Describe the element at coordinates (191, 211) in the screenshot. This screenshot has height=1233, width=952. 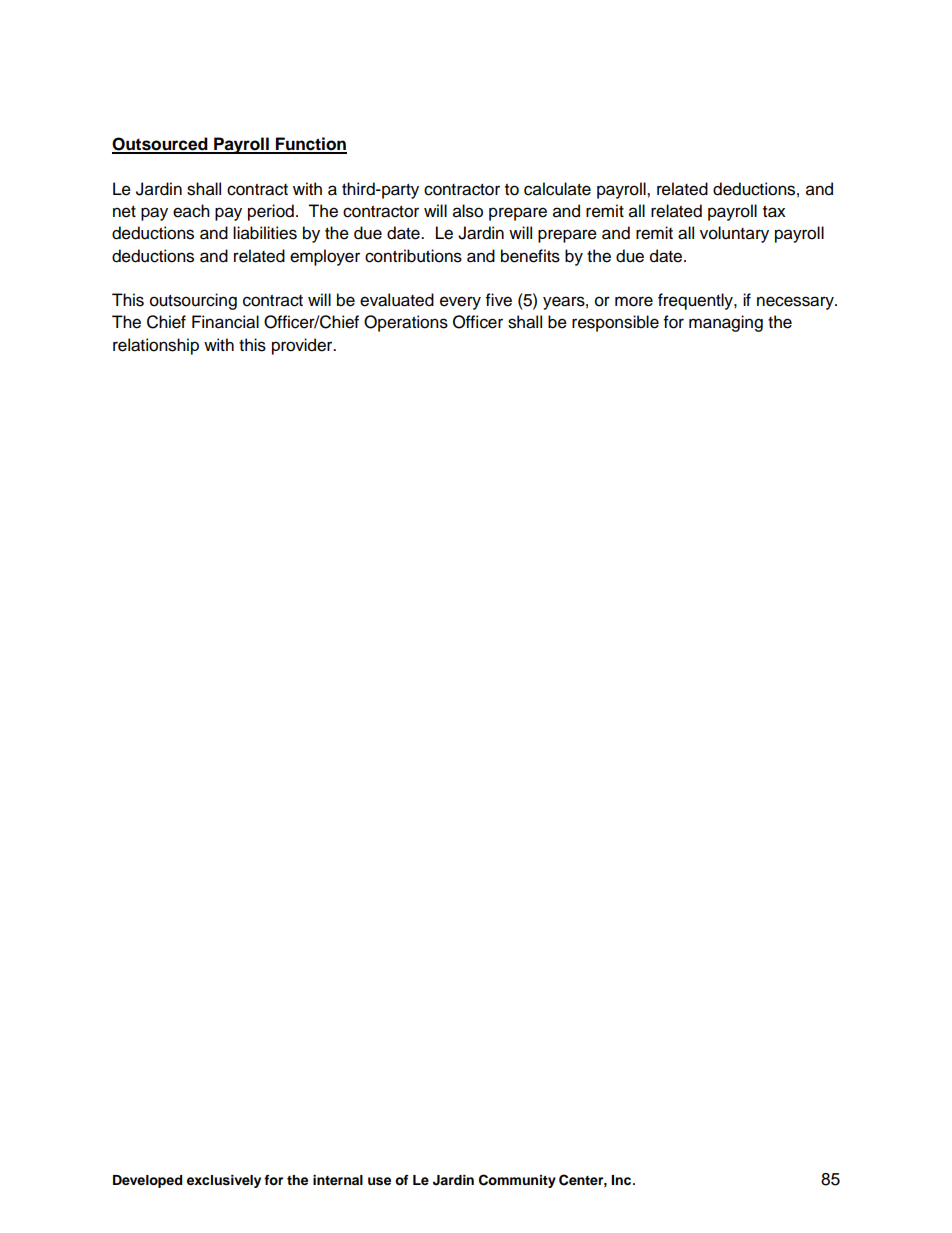
I see `each` at that location.
